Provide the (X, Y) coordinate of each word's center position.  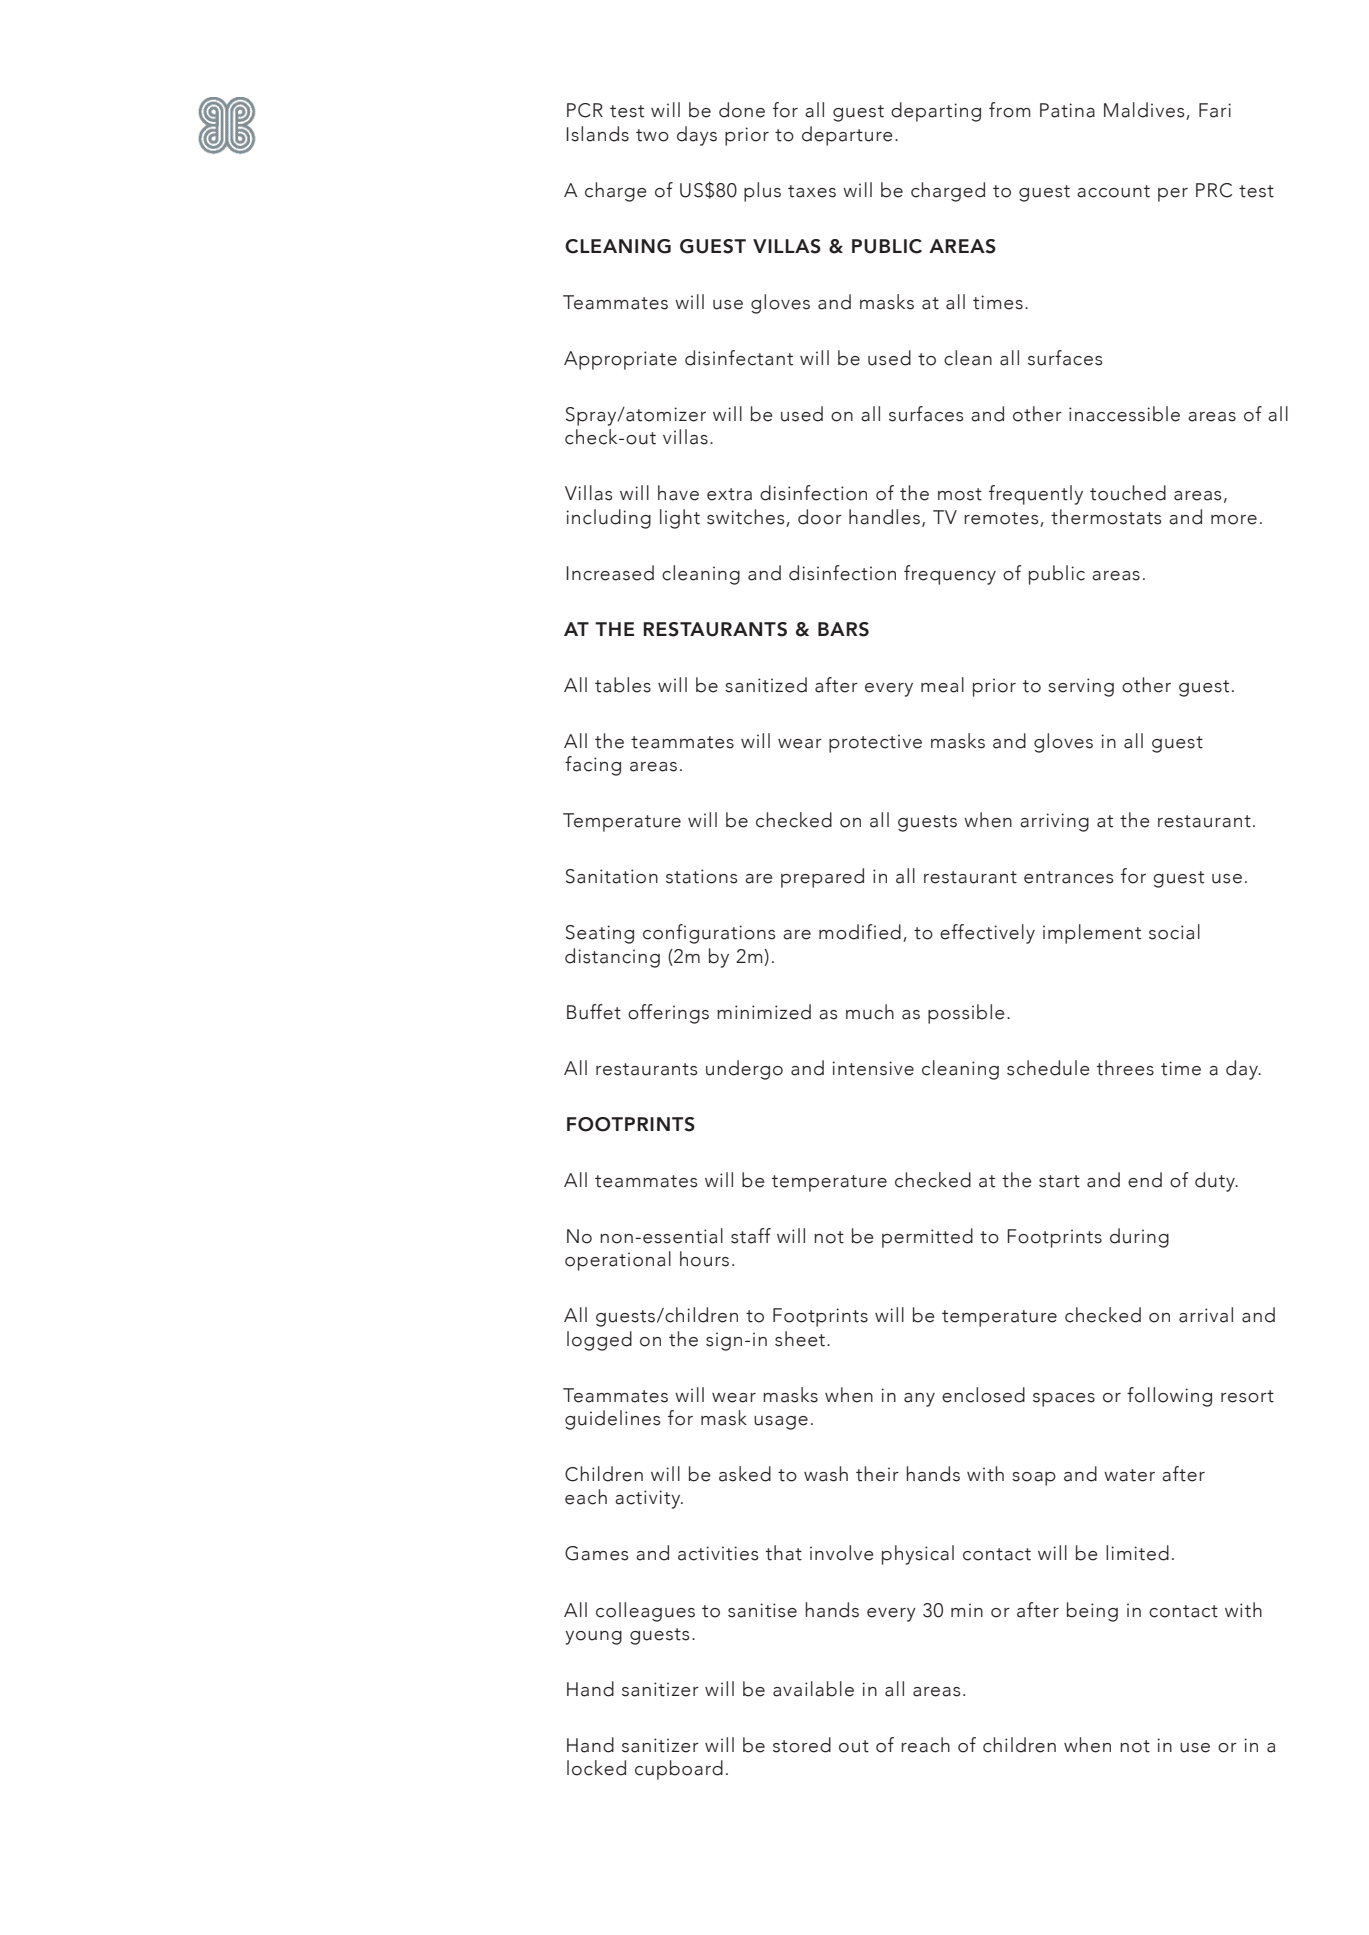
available (813, 1689)
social (1174, 932)
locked (596, 1768)
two (652, 135)
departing (936, 112)
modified (860, 932)
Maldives (1145, 111)
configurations (709, 934)
